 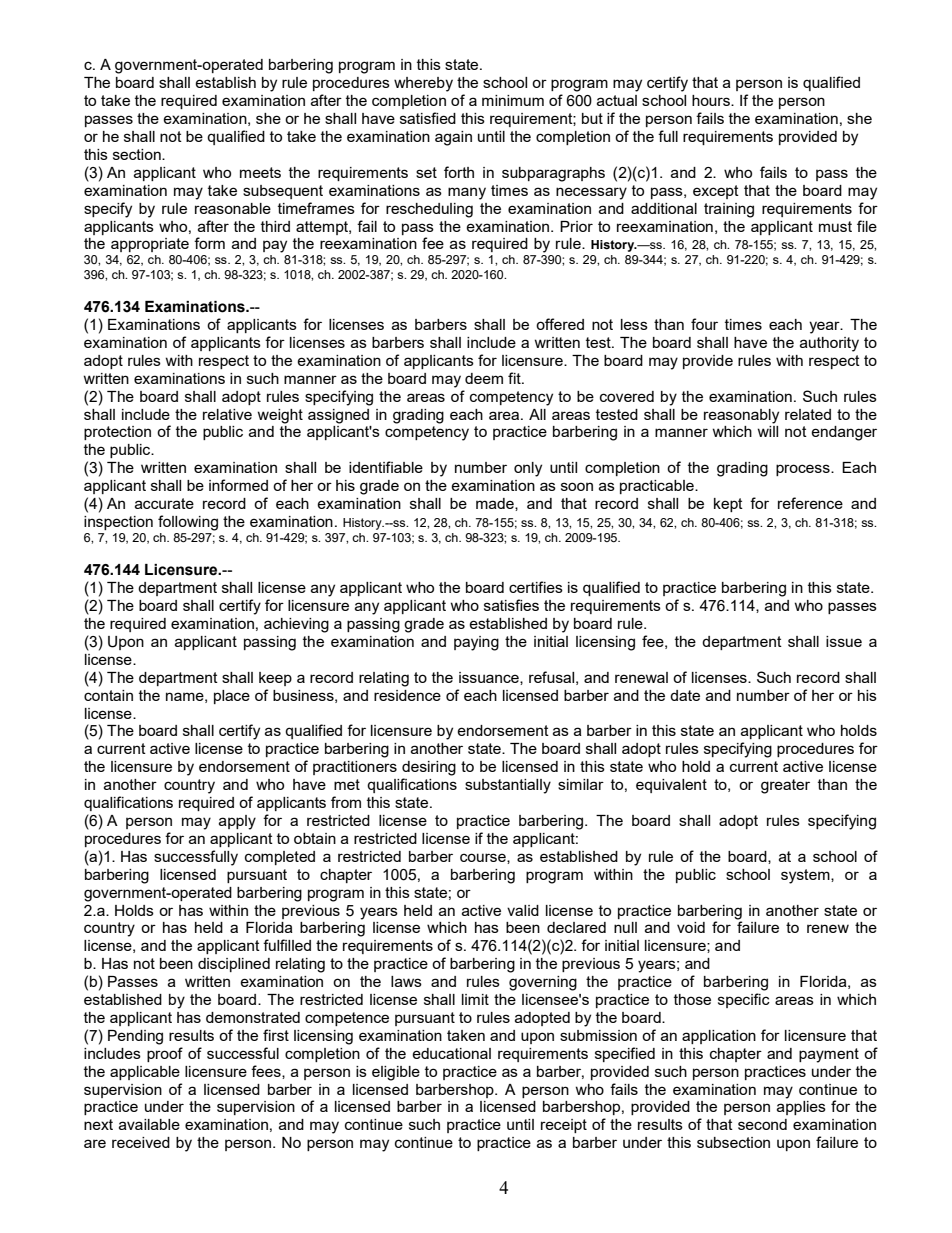 What do you see at coordinates (785, 786) in the screenshot?
I see `greater` at bounding box center [785, 786].
